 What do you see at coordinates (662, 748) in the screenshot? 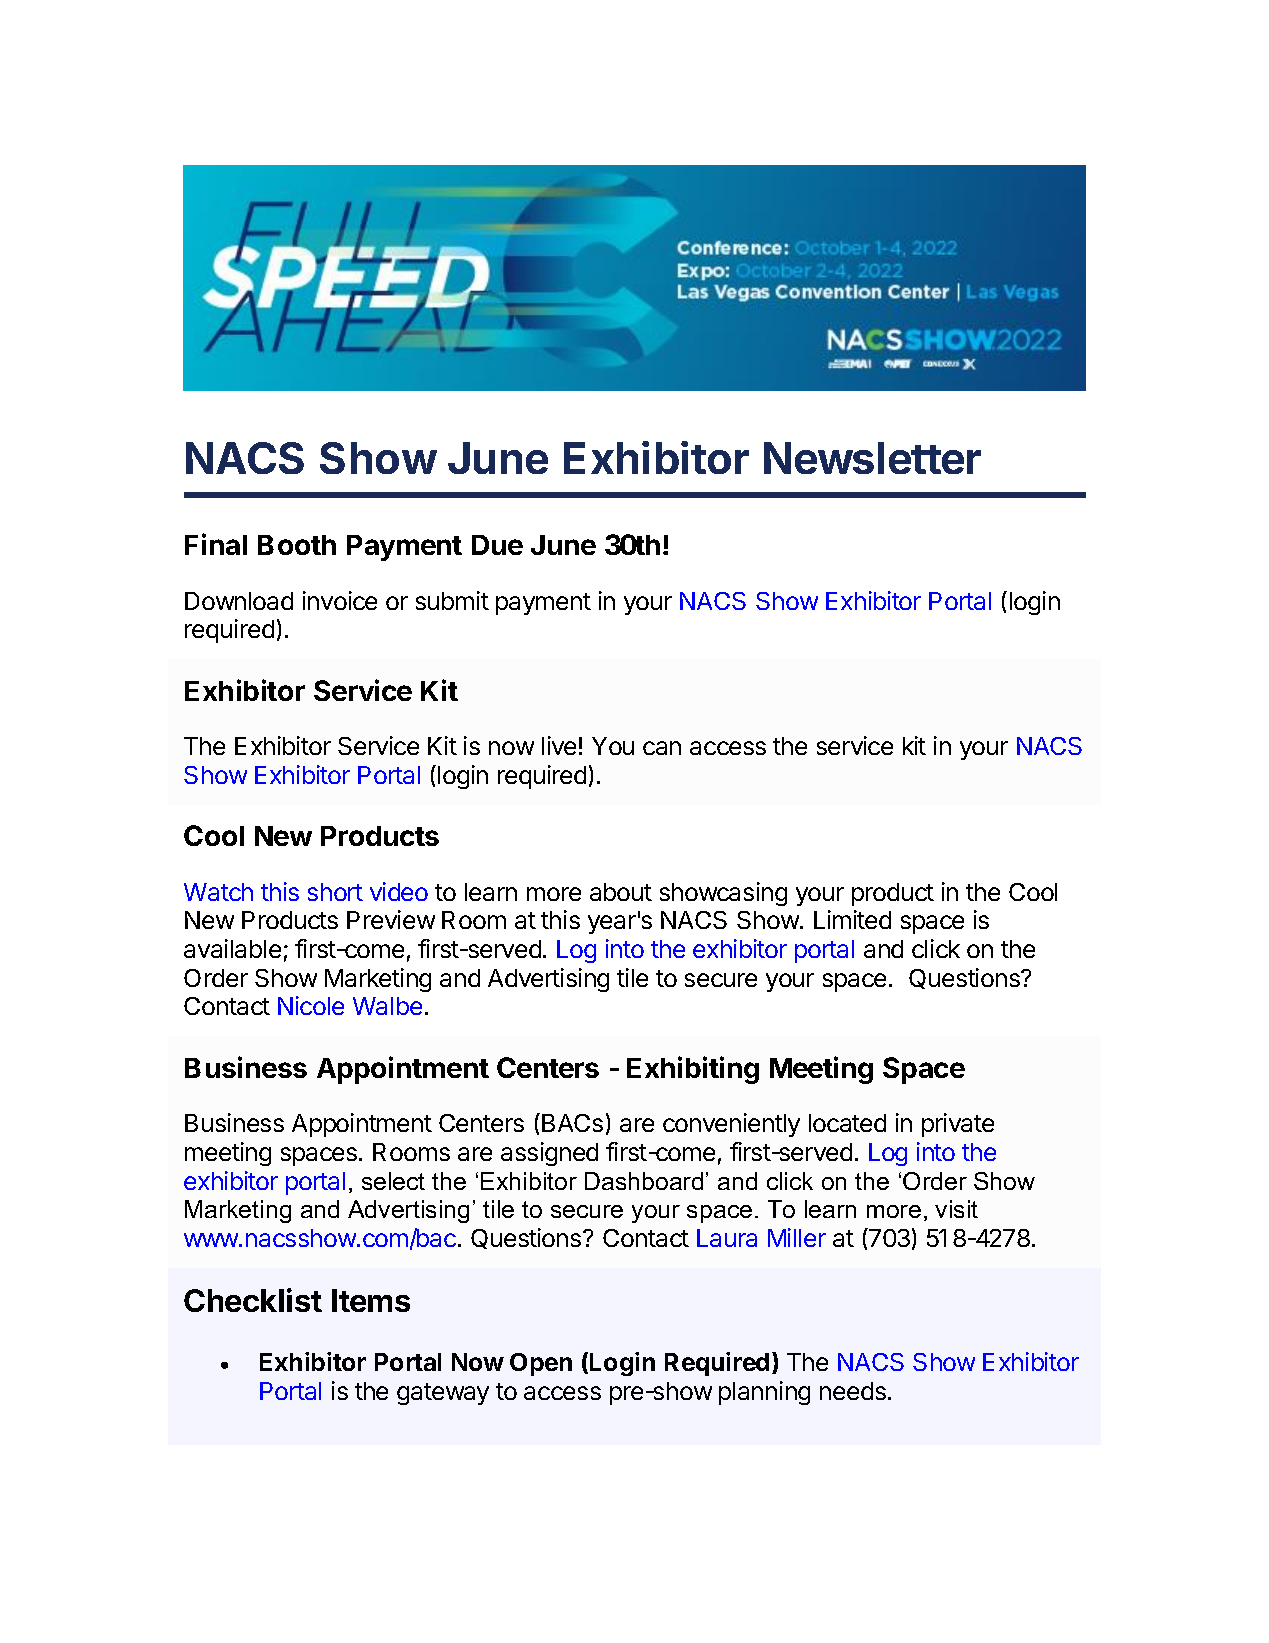
I see `can` at bounding box center [662, 748].
